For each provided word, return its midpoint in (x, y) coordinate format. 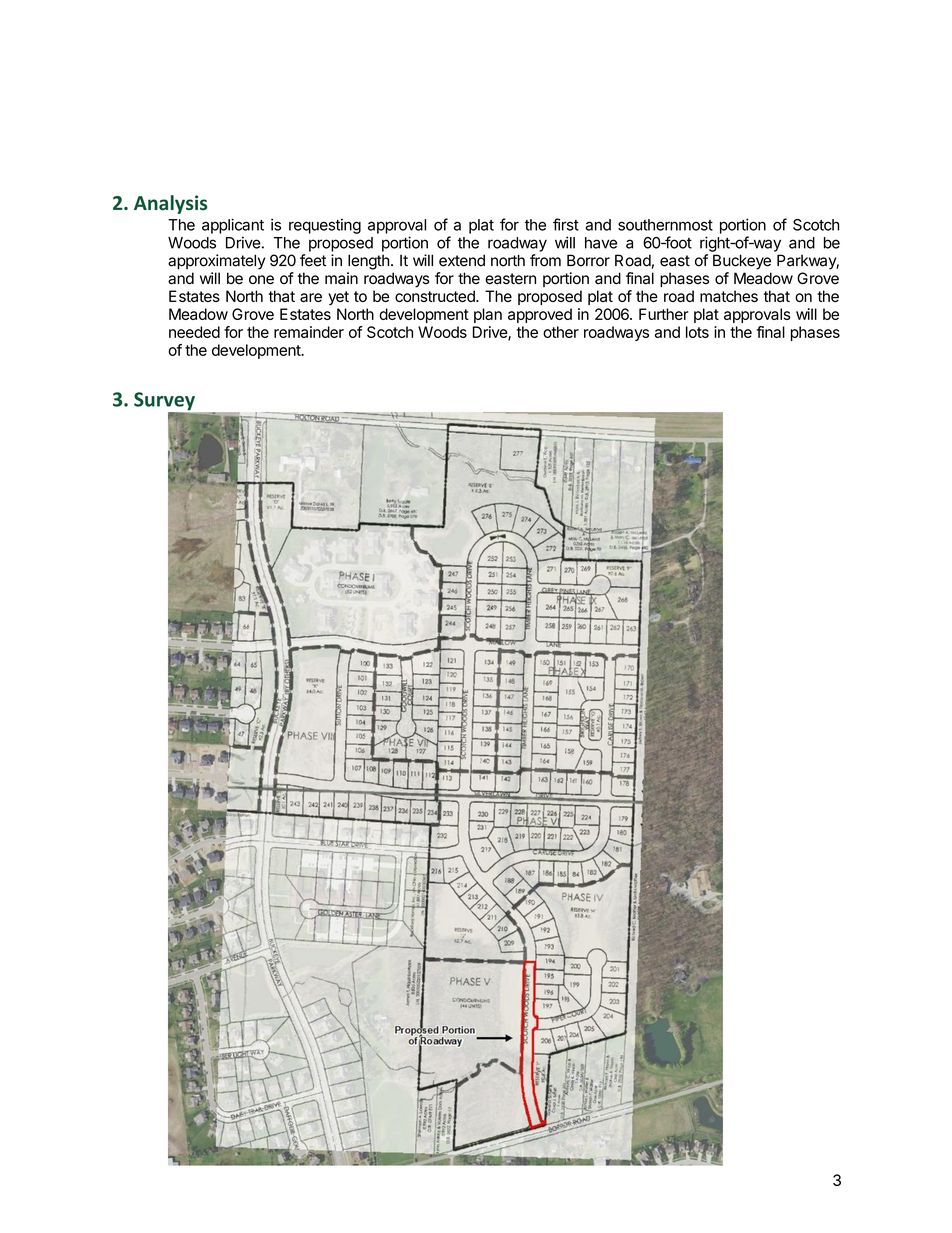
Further (664, 314)
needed (194, 332)
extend (462, 260)
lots (697, 332)
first (566, 224)
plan (488, 315)
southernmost (665, 225)
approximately (217, 262)
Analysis (170, 204)
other (561, 332)
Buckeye (742, 262)
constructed (436, 296)
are (311, 297)
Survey (165, 402)
